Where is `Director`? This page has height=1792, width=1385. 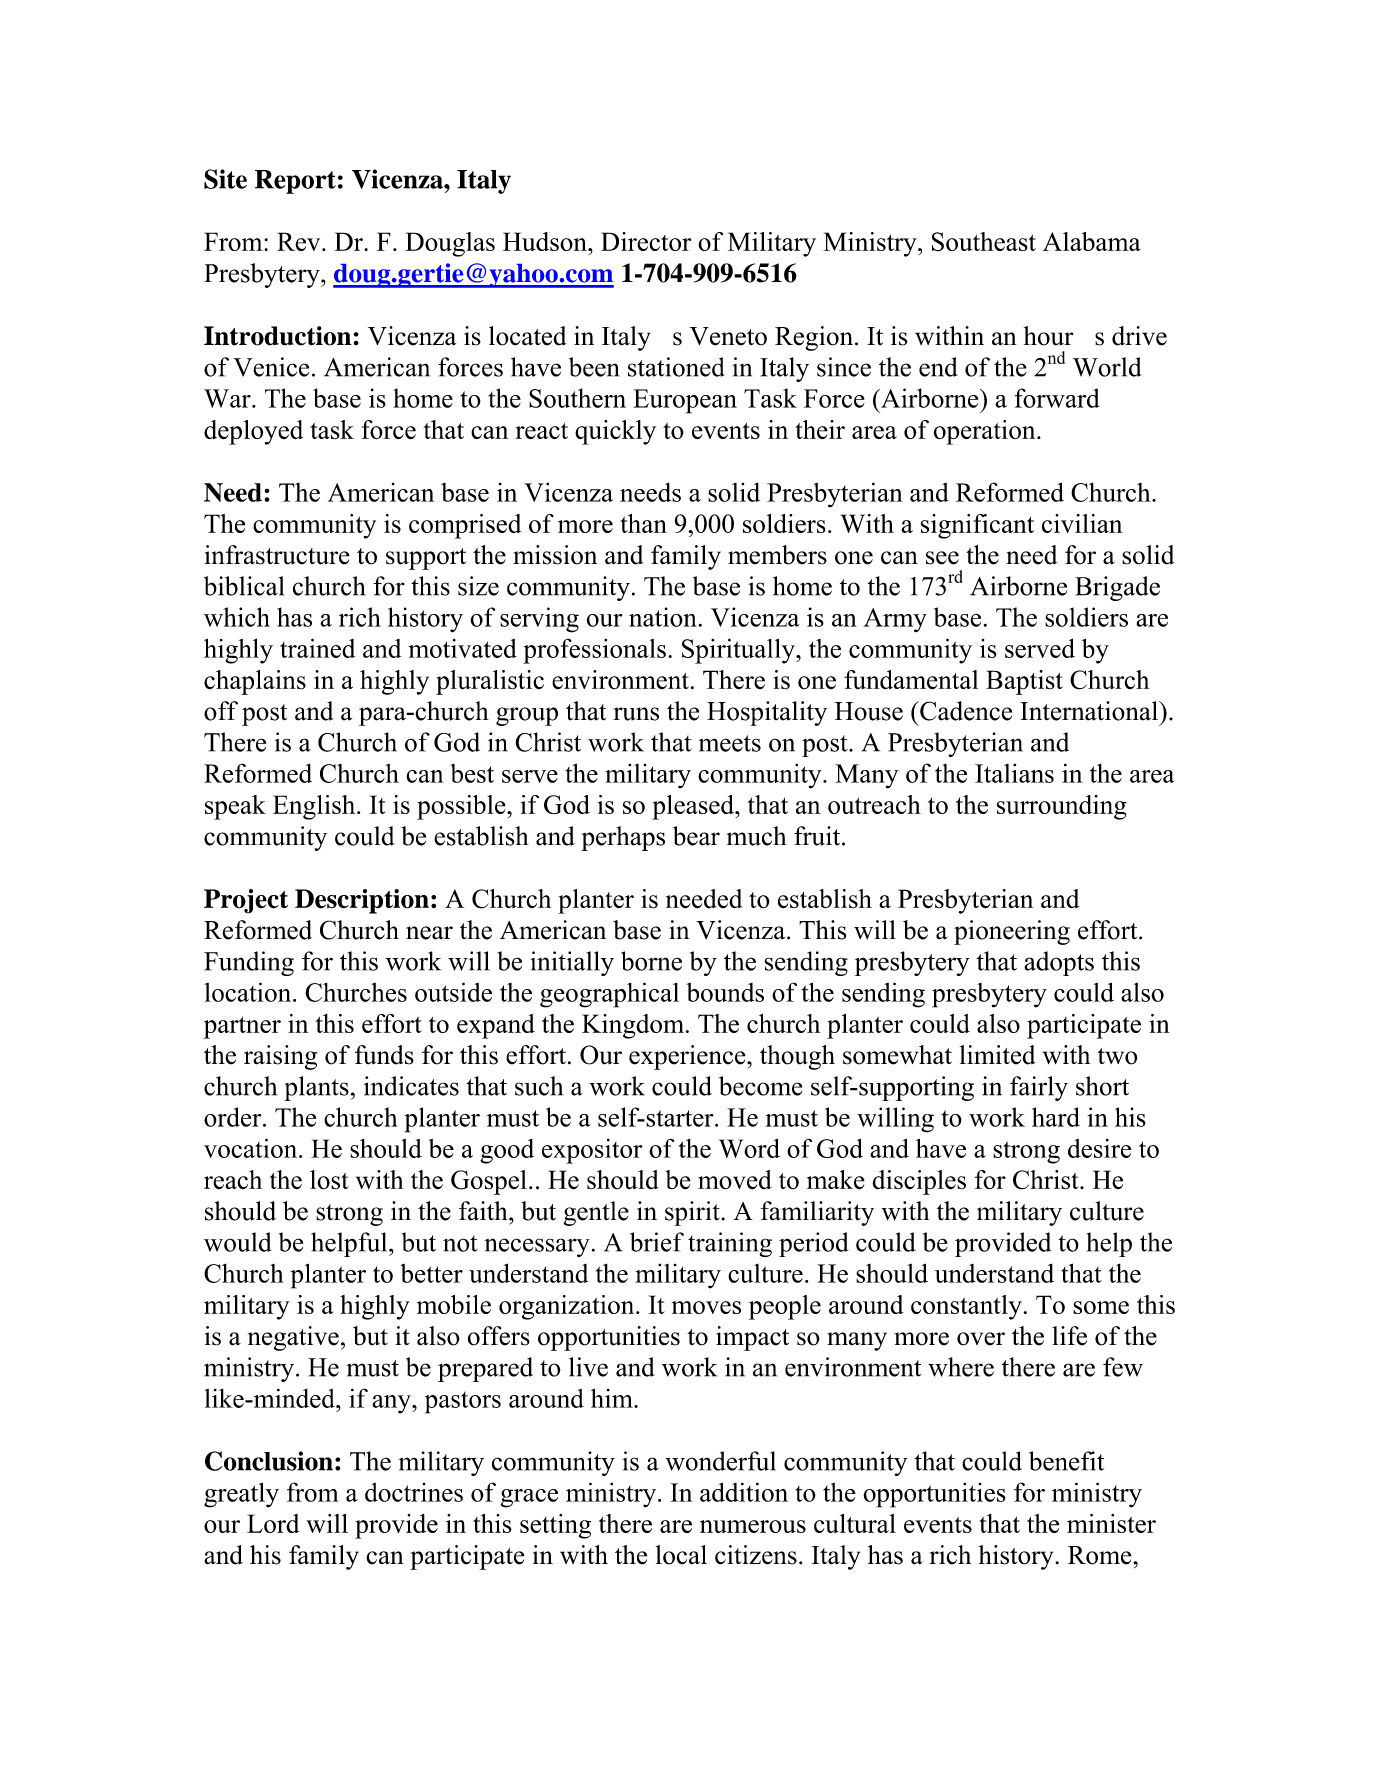
Director is located at coordinates (646, 241).
